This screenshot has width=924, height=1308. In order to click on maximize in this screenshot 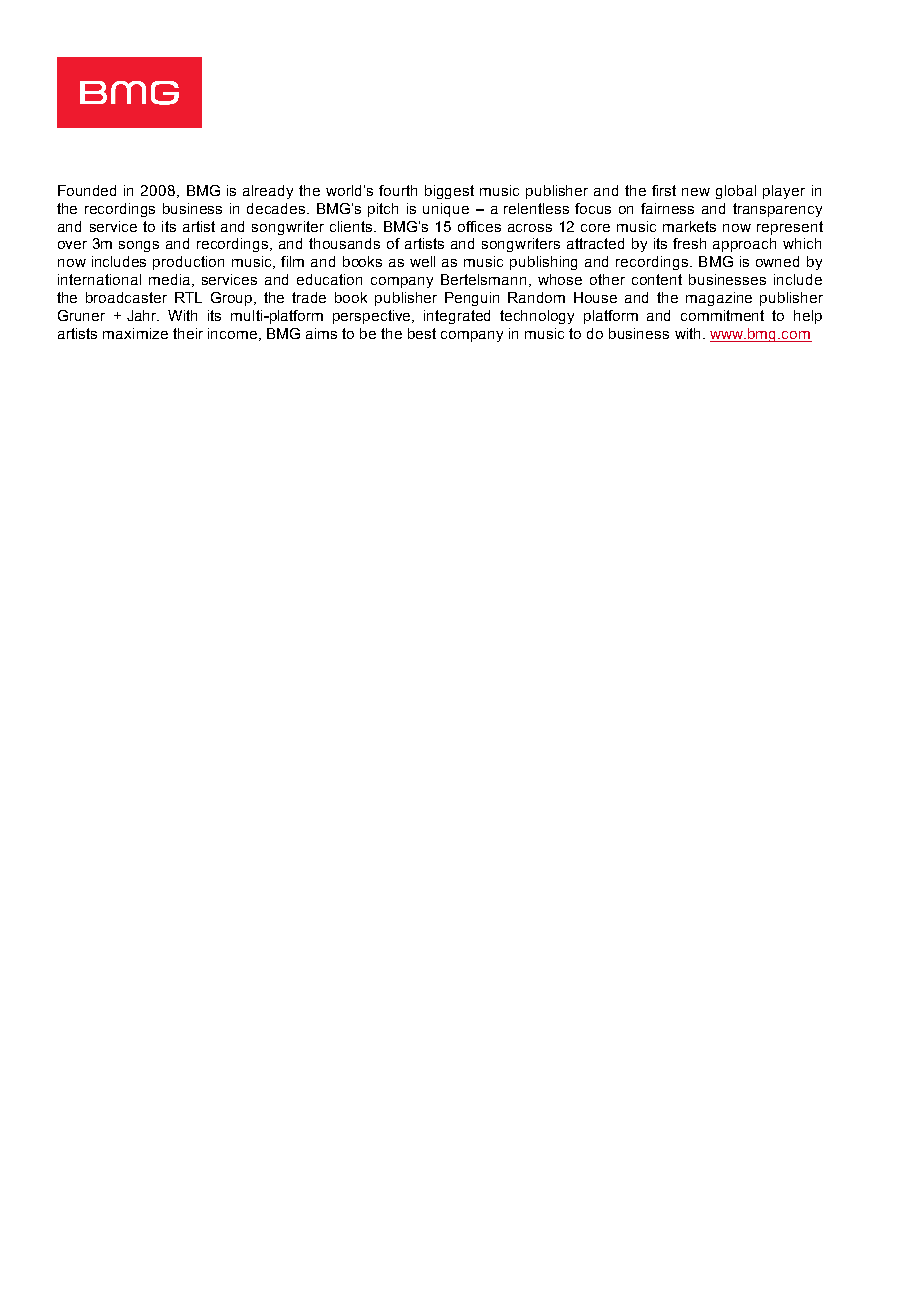, I will do `click(135, 333)`.
